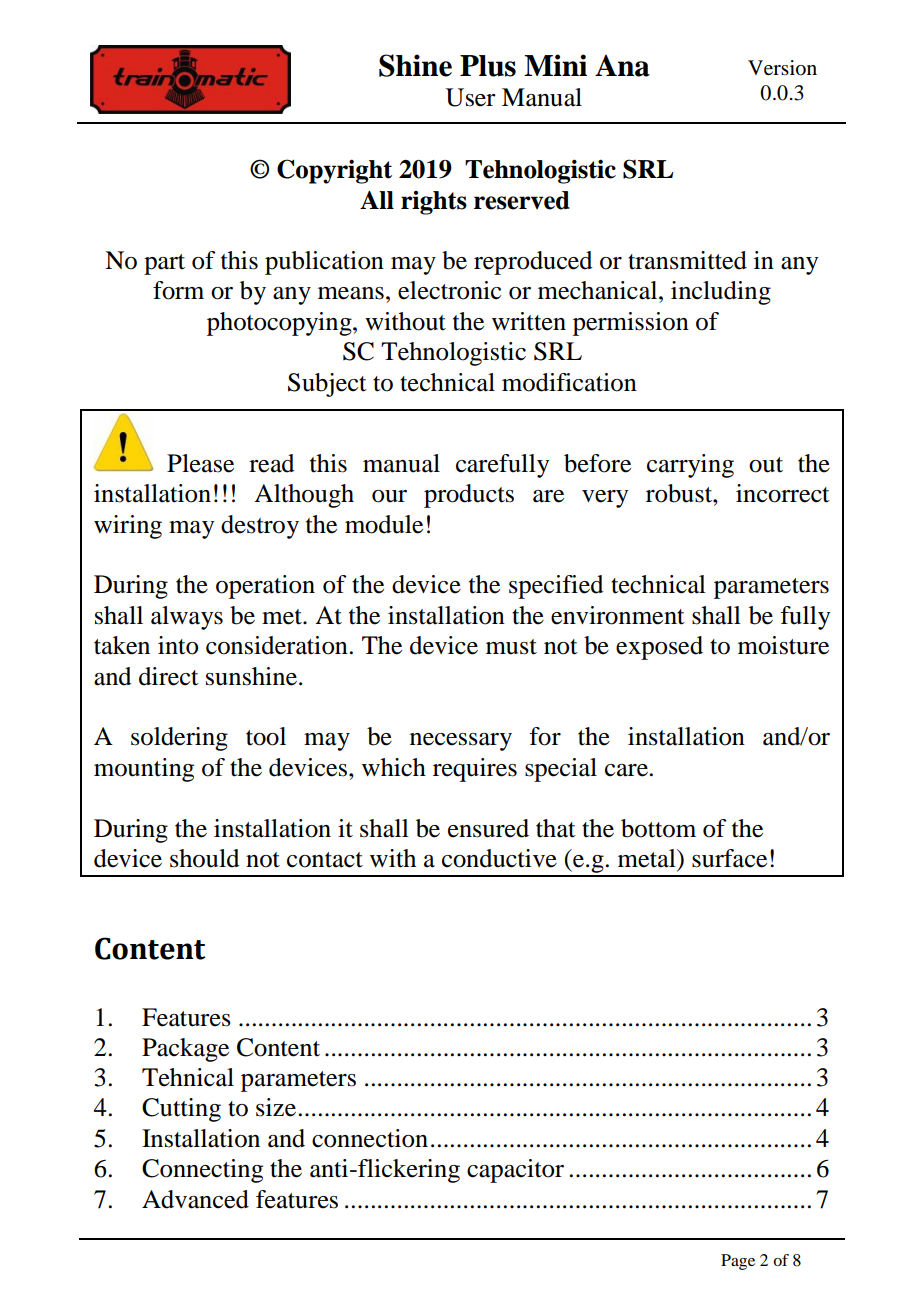 The image size is (924, 1311). Describe the element at coordinates (204, 858) in the document. I see `should` at that location.
